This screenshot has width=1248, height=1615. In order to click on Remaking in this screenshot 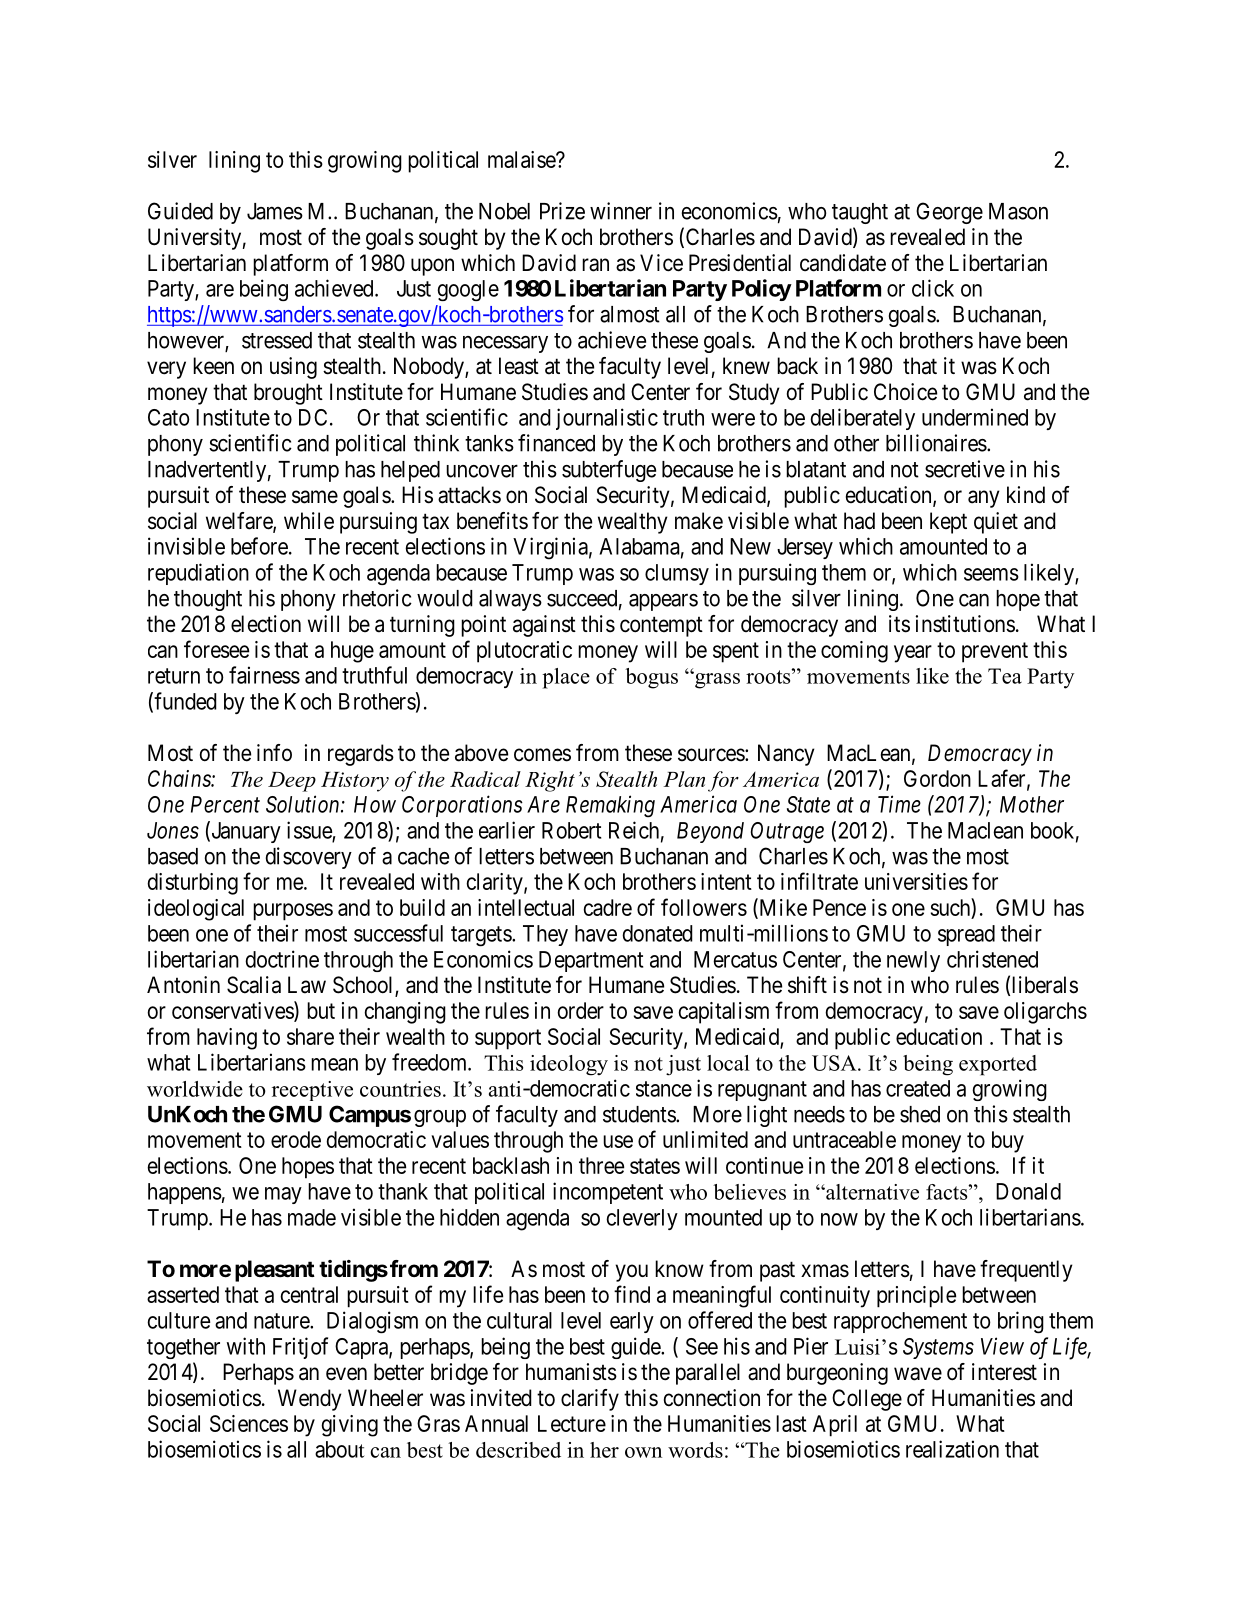, I will do `click(610, 806)`.
